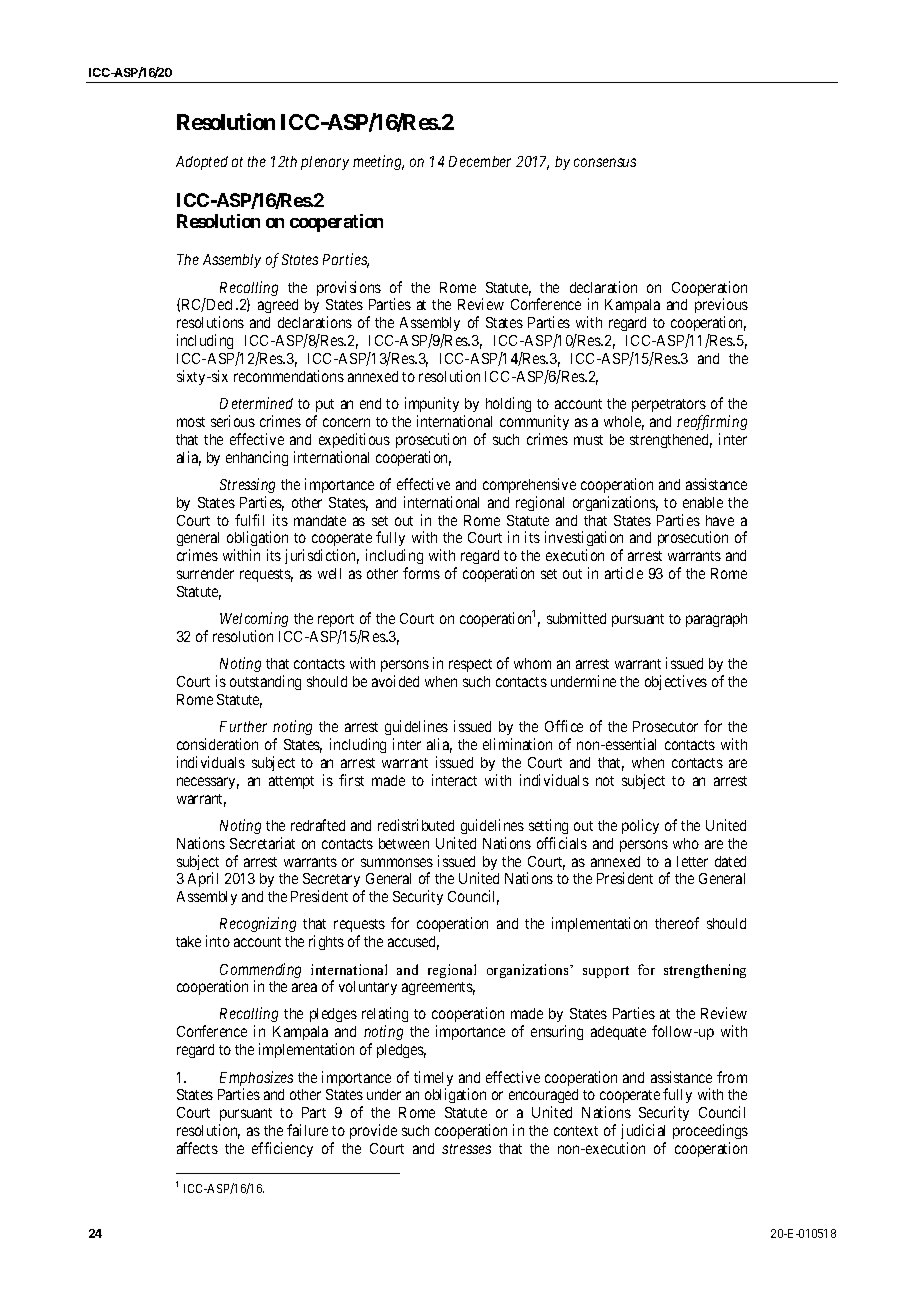  Describe the element at coordinates (466, 1149) in the image. I see `stresses` at that location.
